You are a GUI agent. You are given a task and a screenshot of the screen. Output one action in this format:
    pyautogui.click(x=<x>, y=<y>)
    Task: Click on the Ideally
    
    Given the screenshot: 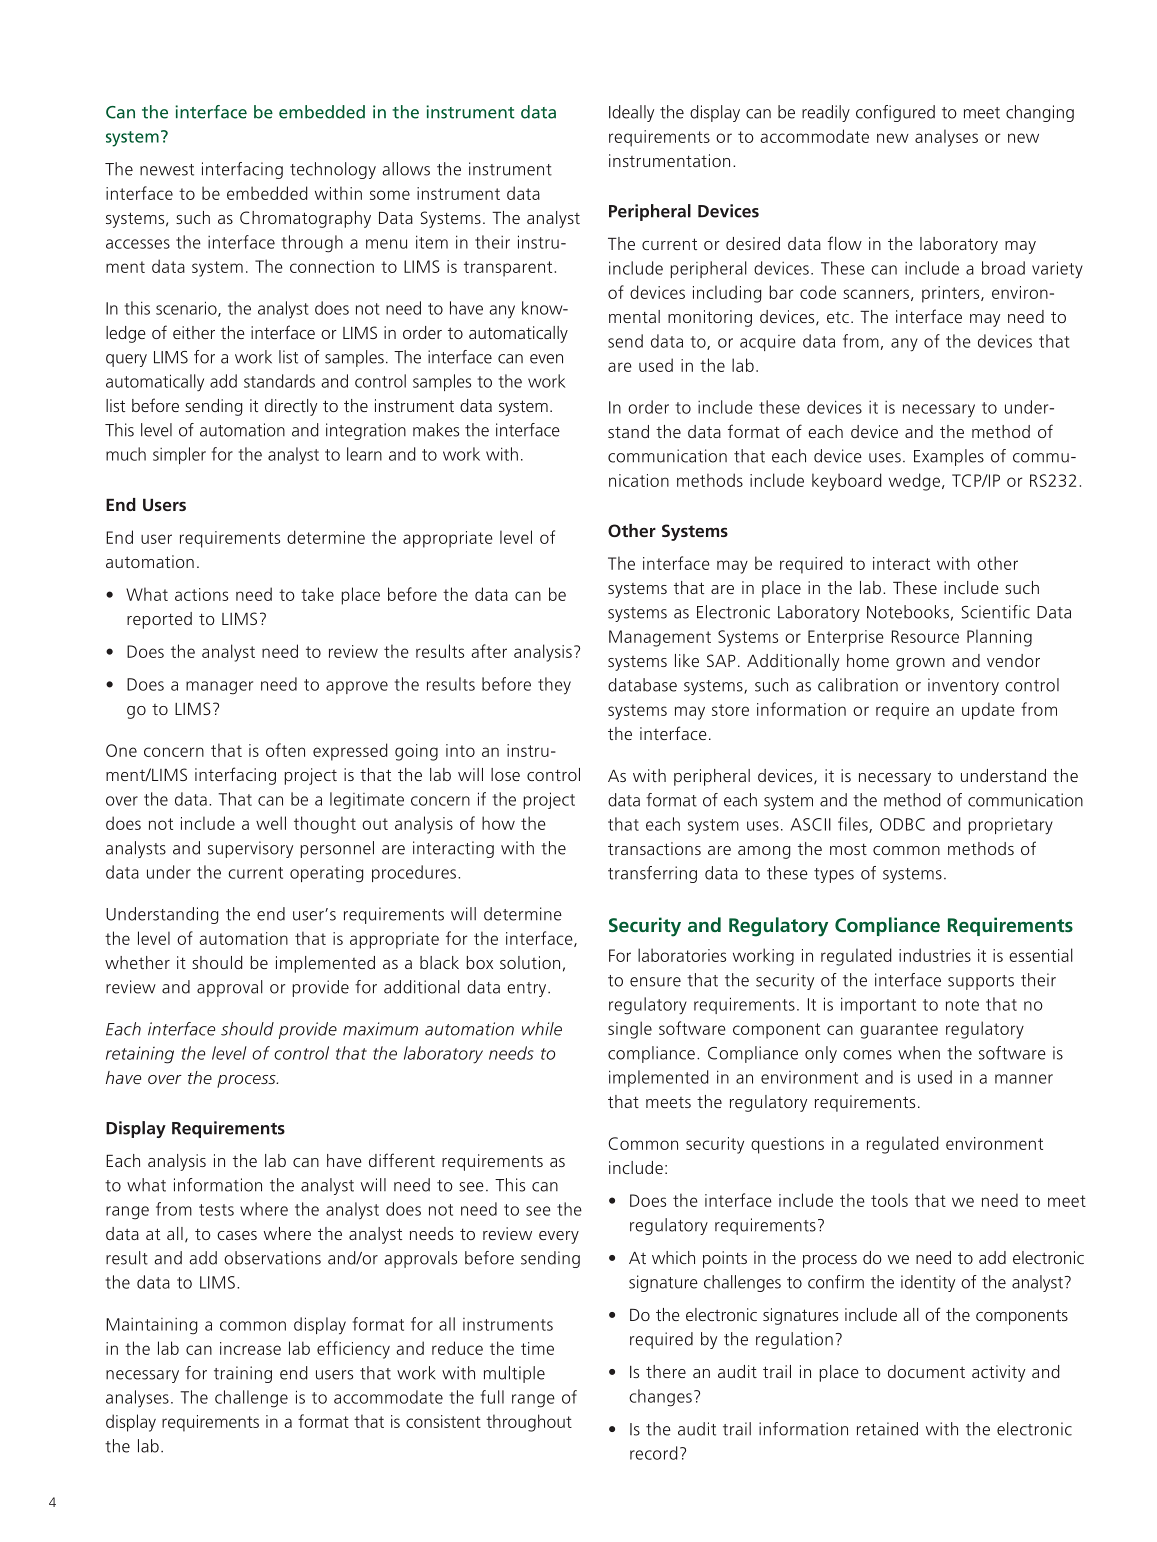 What is the action you would take?
    pyautogui.click(x=631, y=113)
